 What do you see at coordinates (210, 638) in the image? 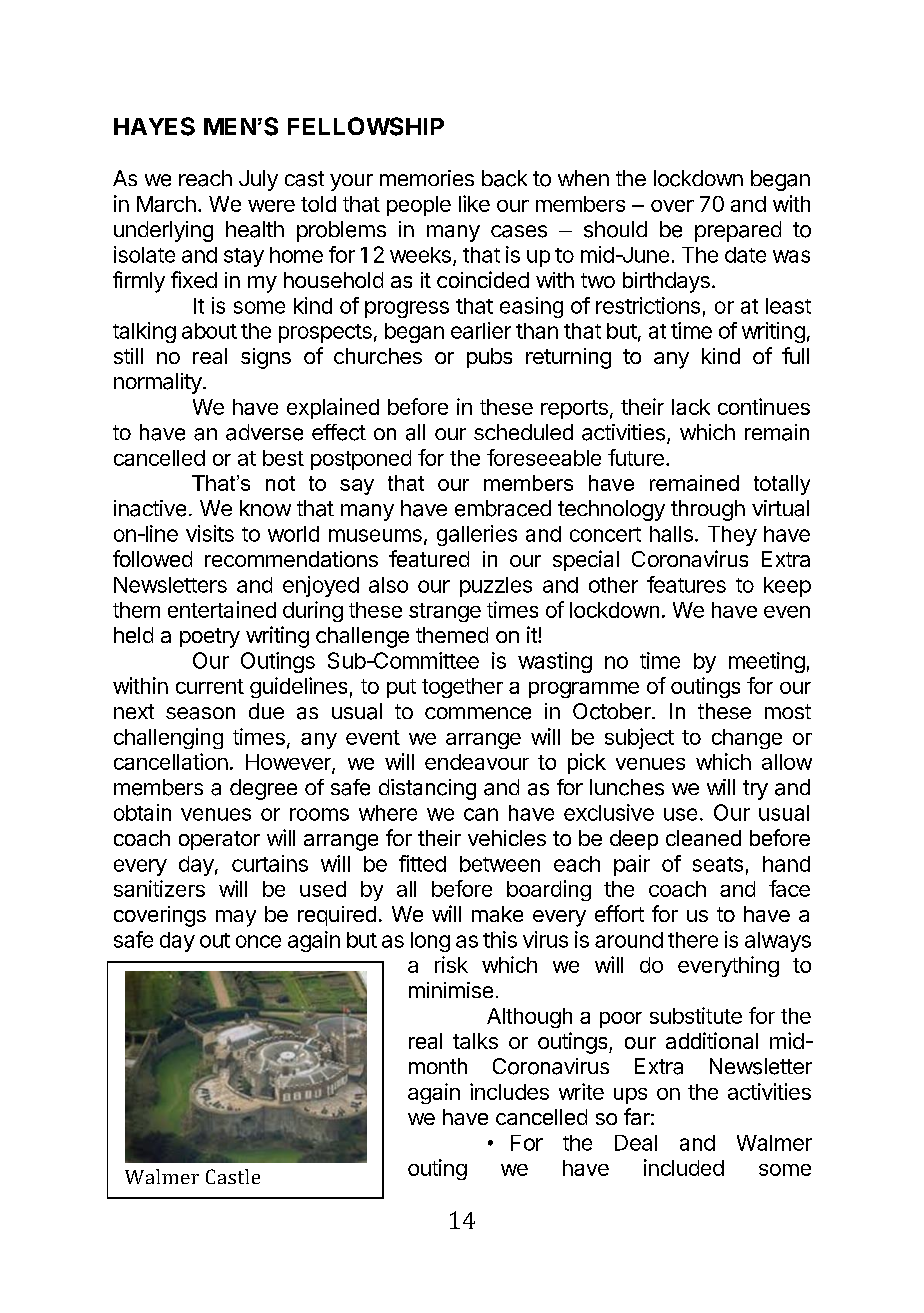
I see `poetry` at bounding box center [210, 638].
